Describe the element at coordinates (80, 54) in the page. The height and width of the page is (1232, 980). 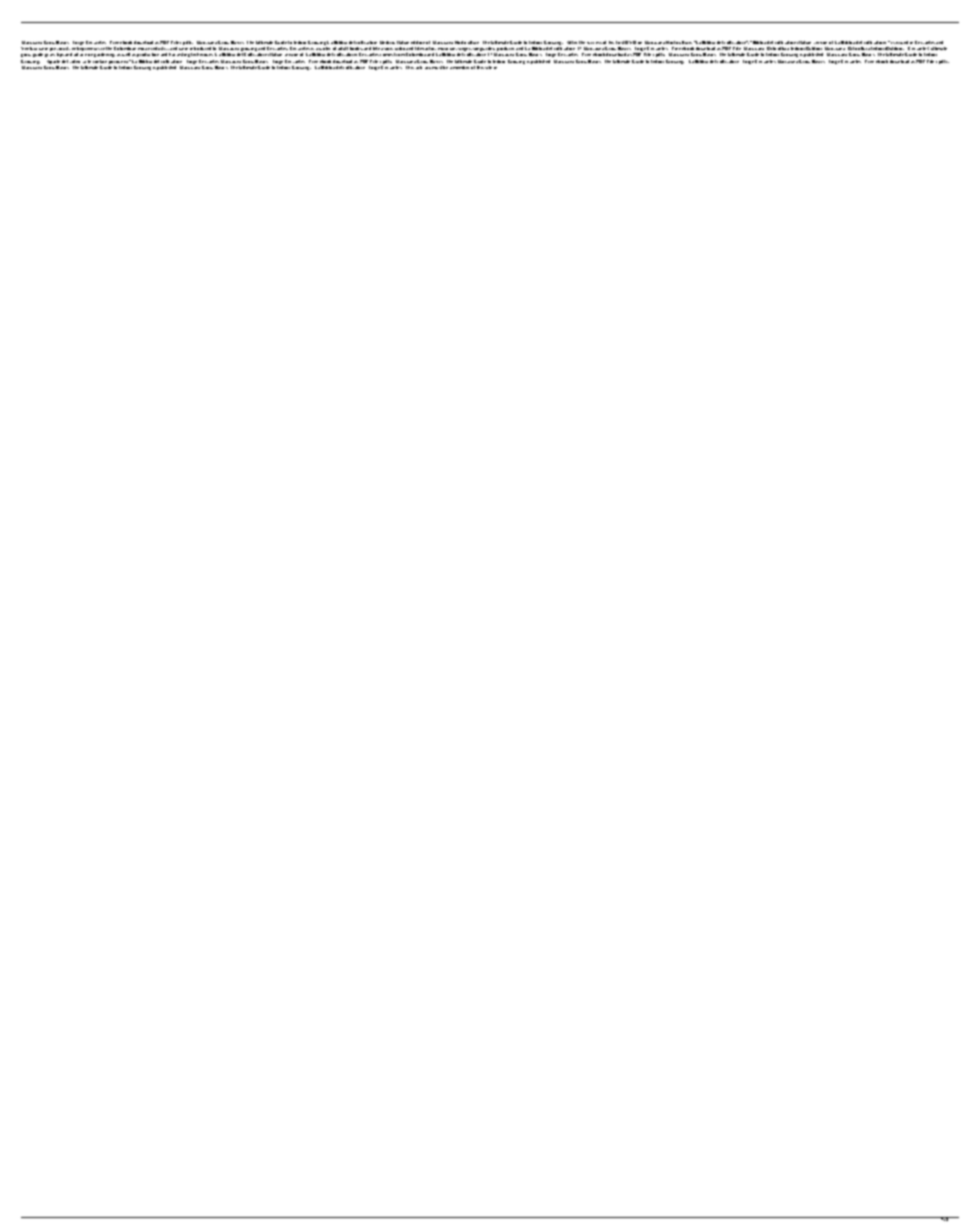
I see `advice` at that location.
